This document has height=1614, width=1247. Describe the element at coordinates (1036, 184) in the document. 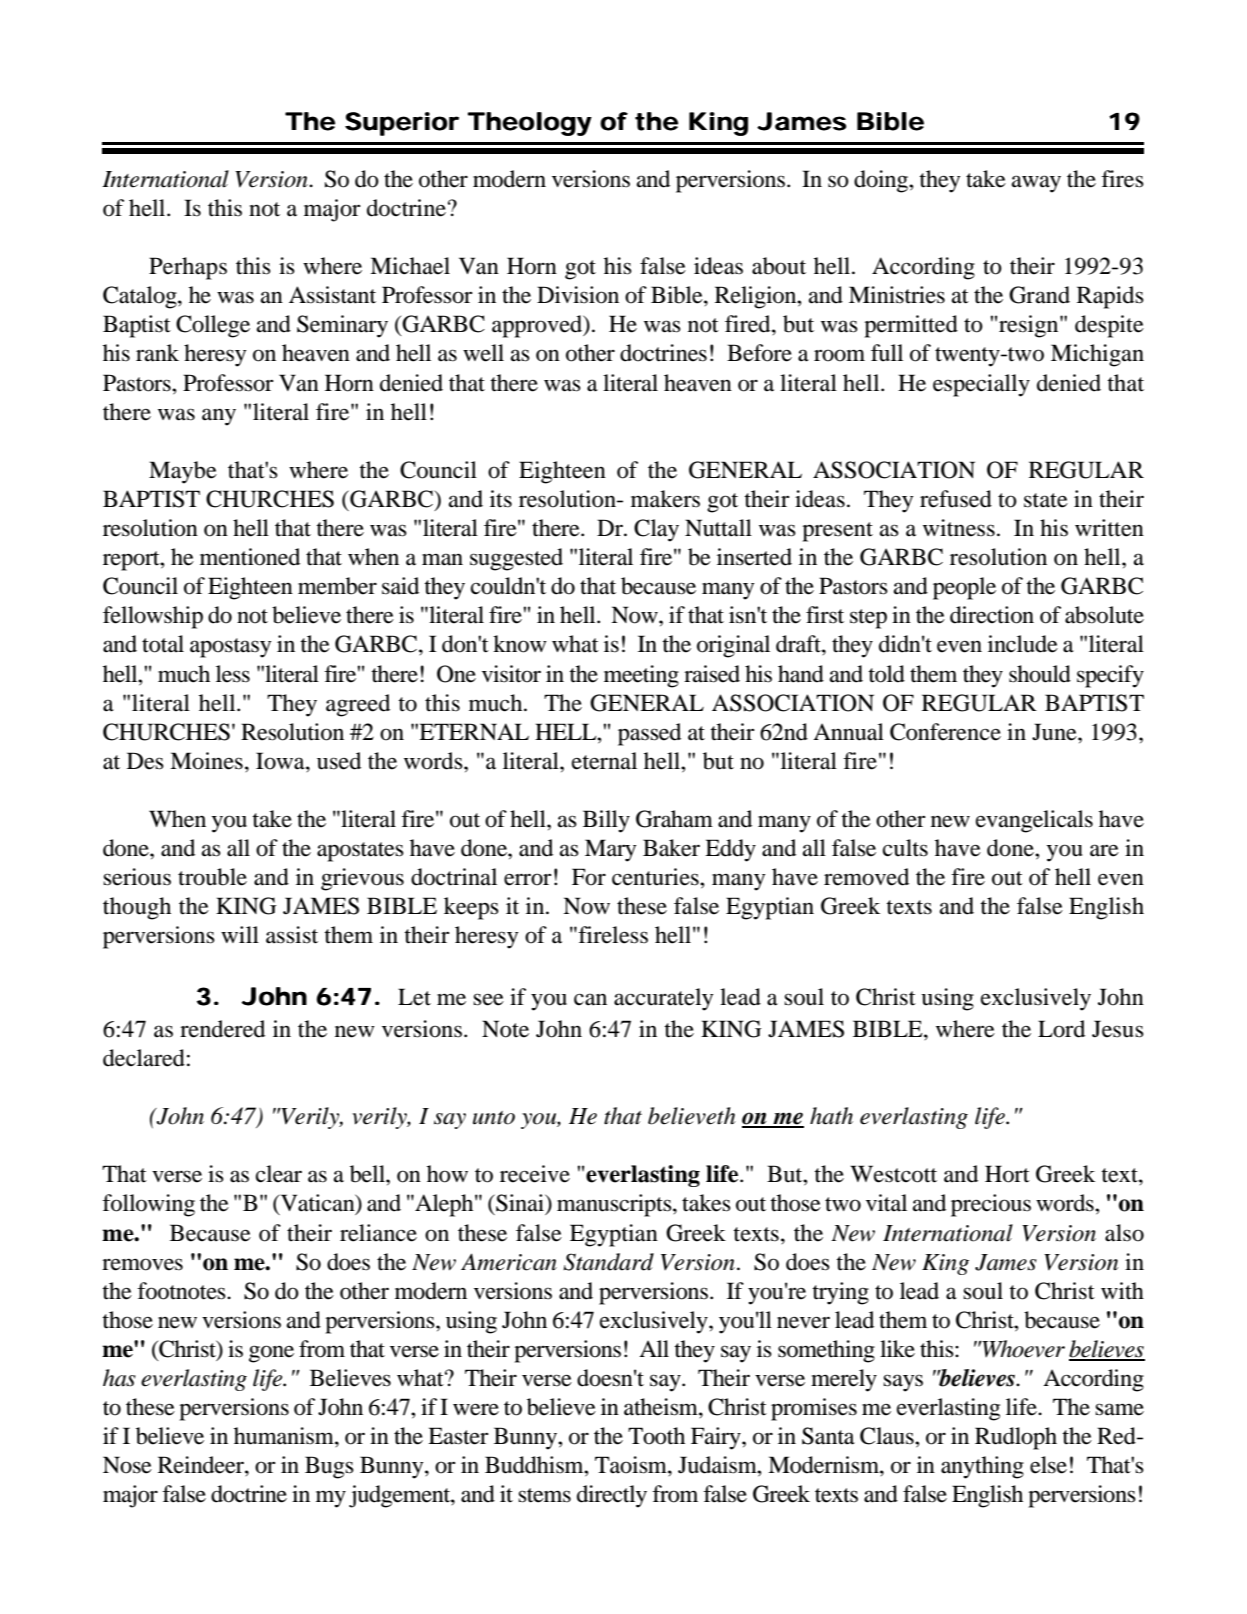

I see `away` at that location.
